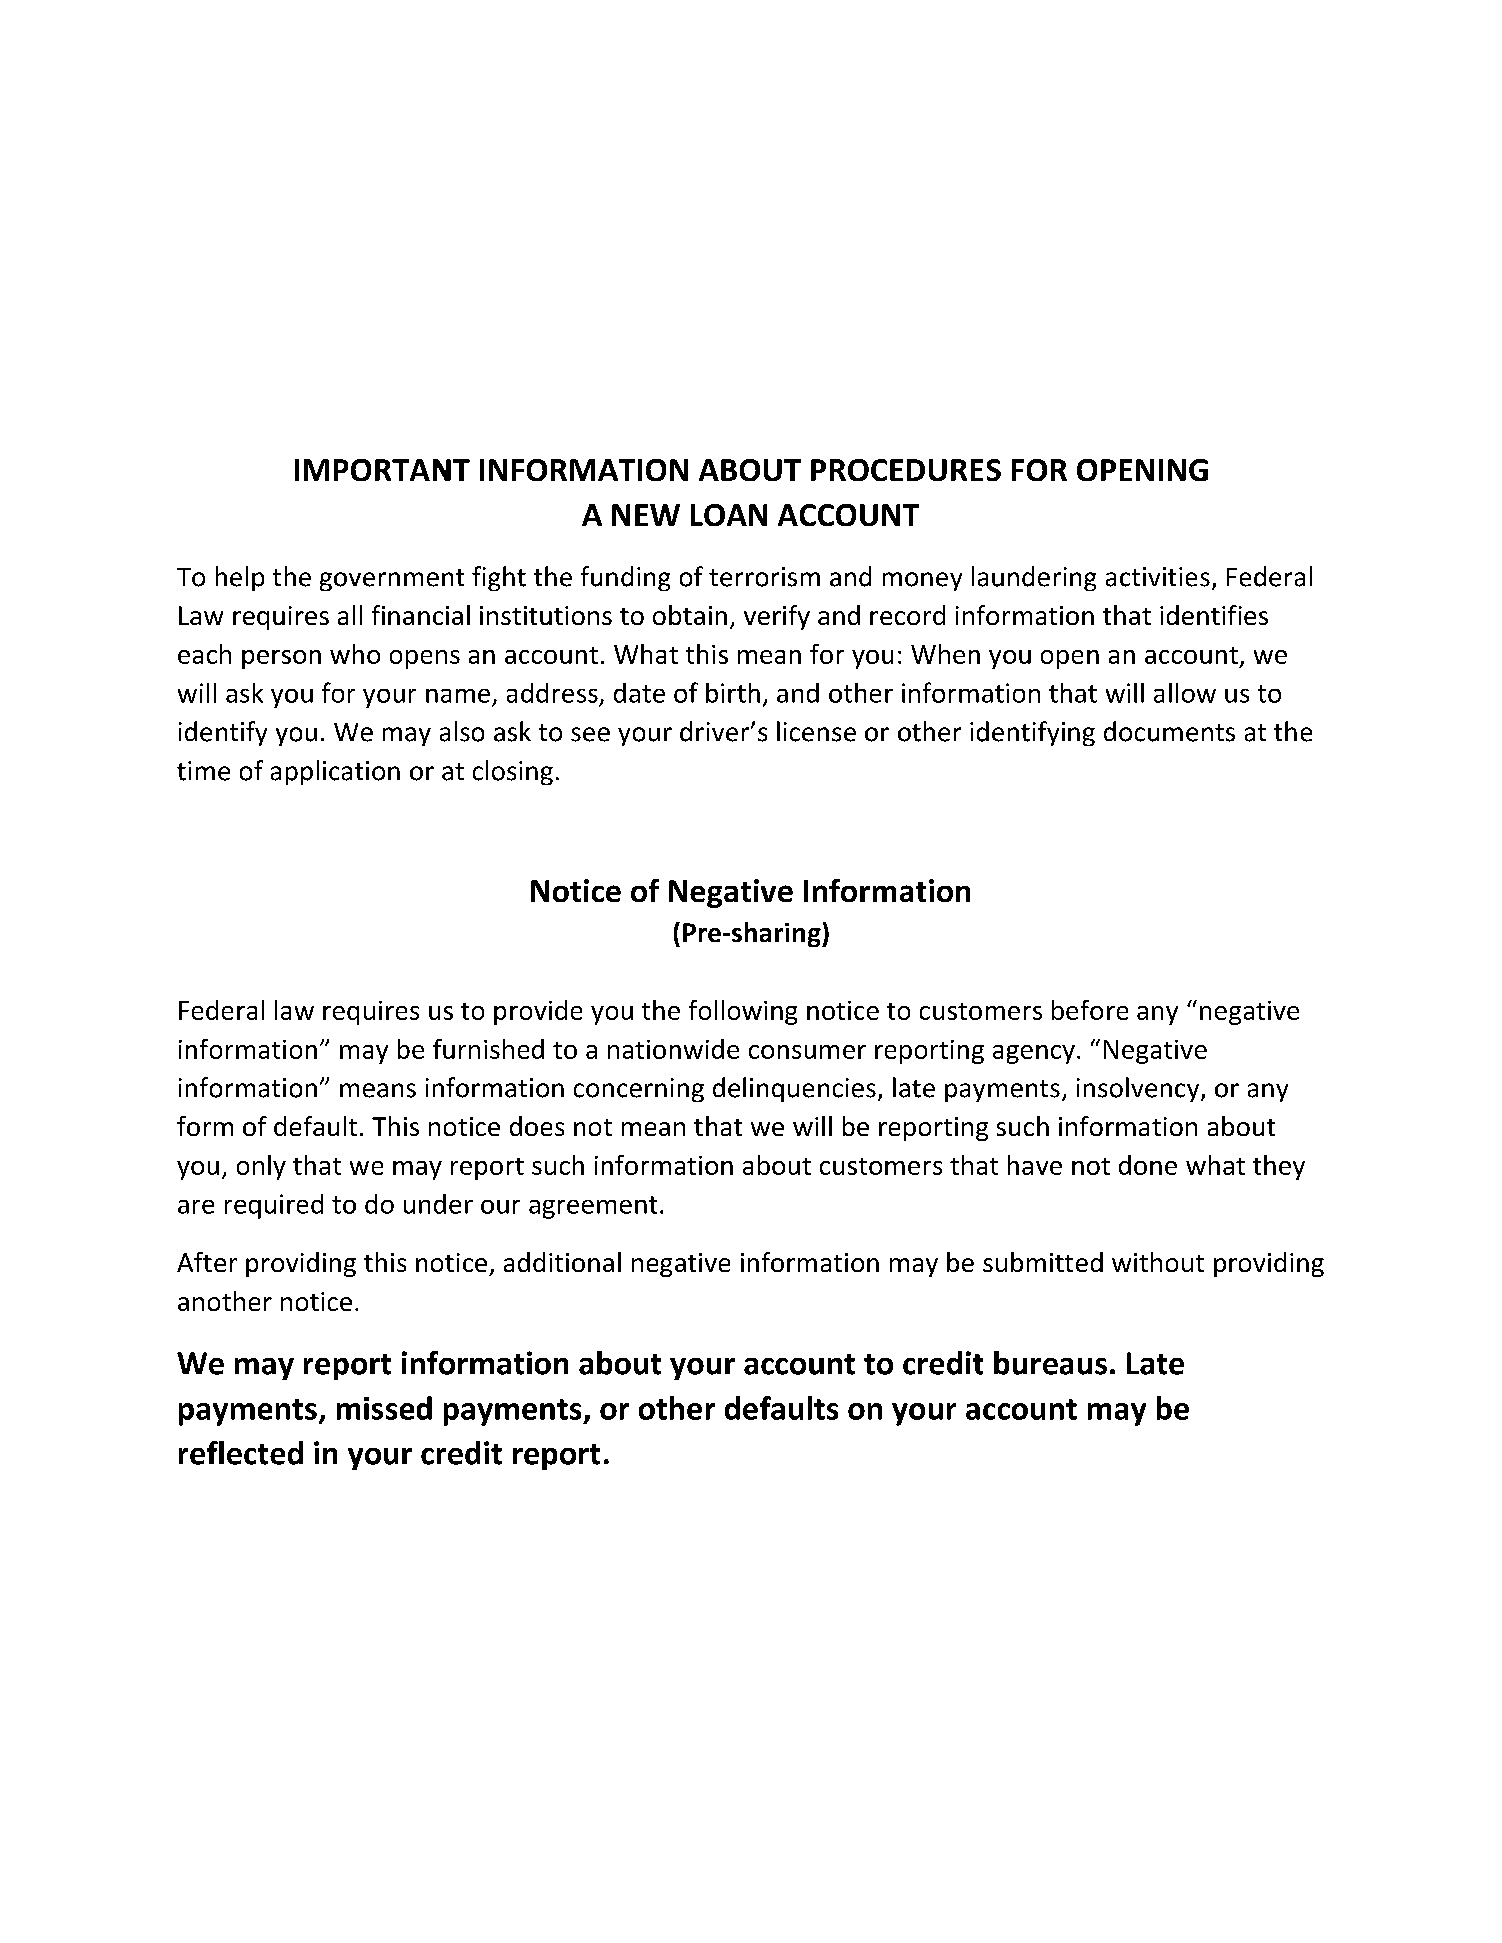  What do you see at coordinates (1158, 577) in the screenshot?
I see `activities` at bounding box center [1158, 577].
